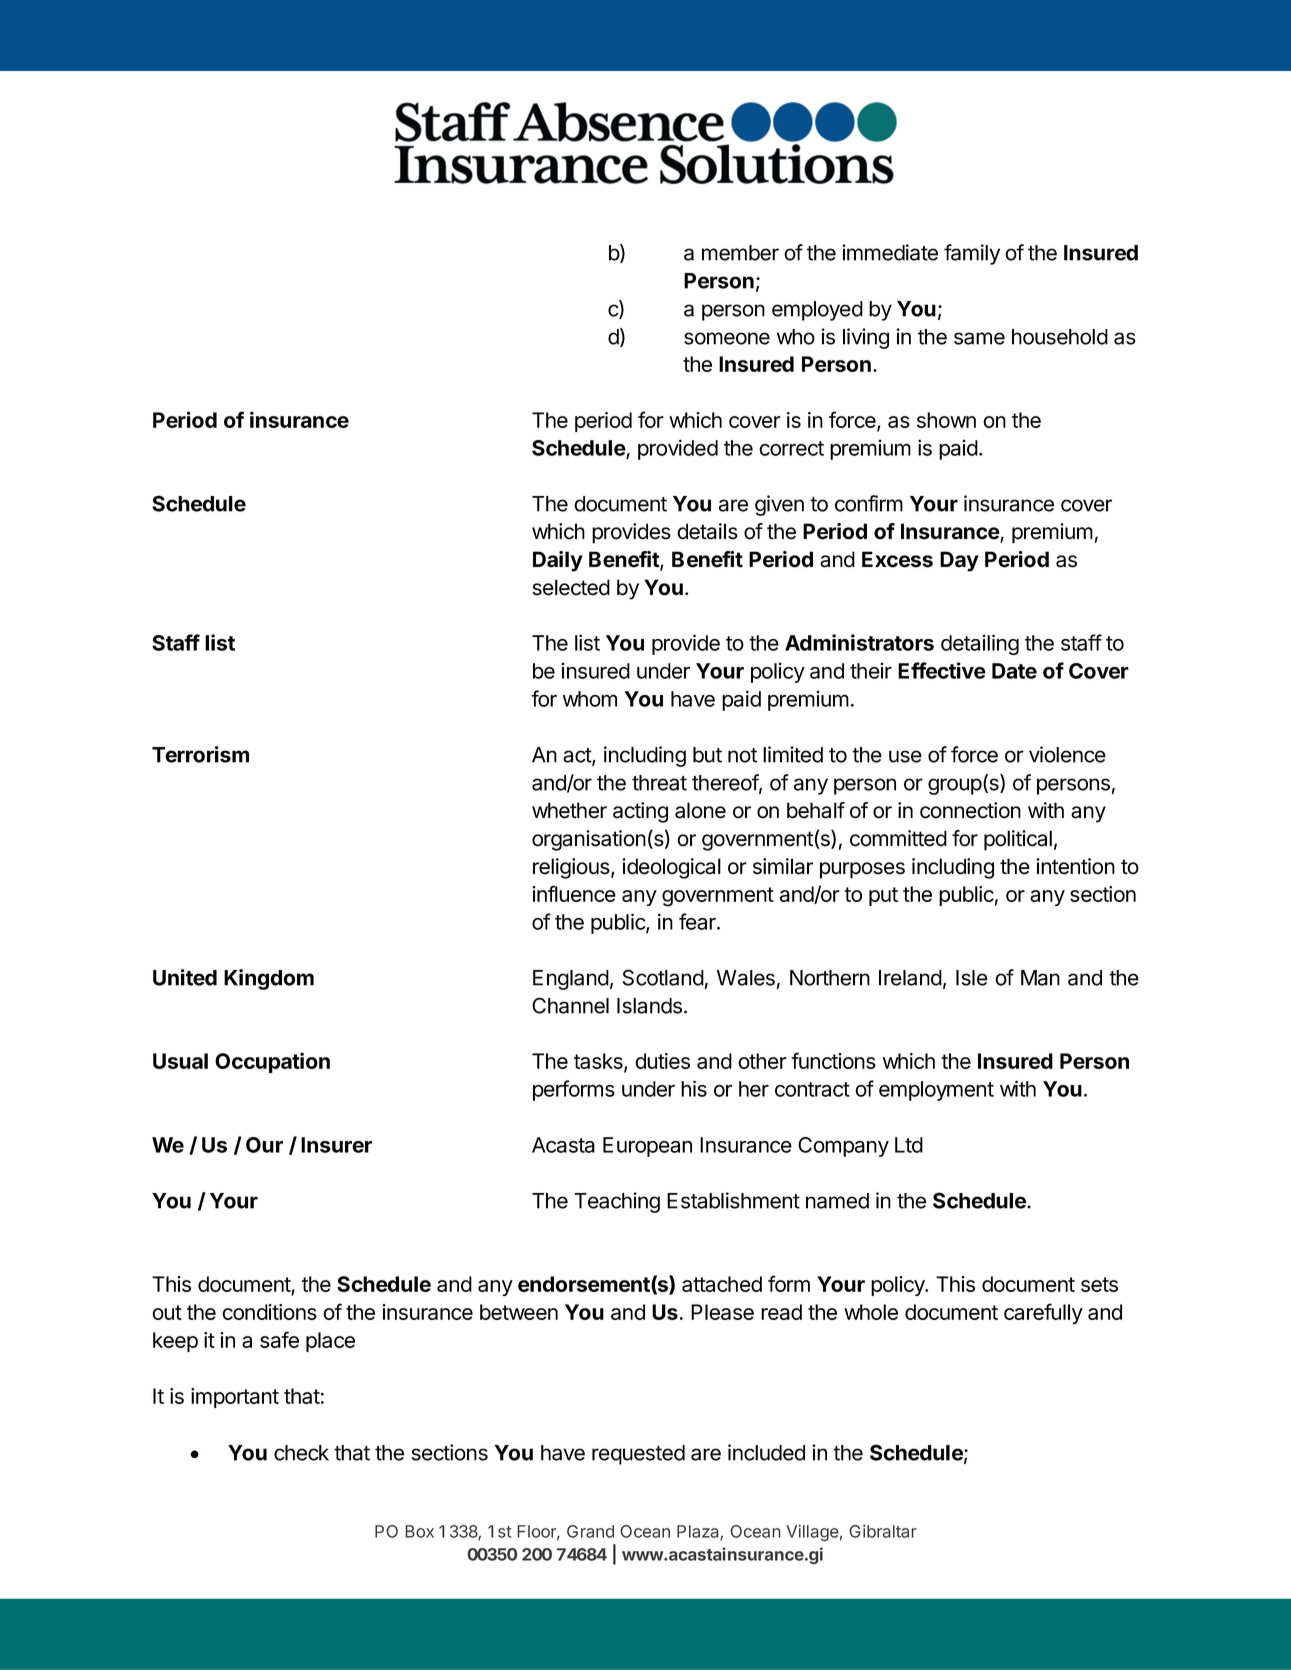 Image resolution: width=1291 pixels, height=1670 pixels. I want to click on ideological, so click(671, 868).
